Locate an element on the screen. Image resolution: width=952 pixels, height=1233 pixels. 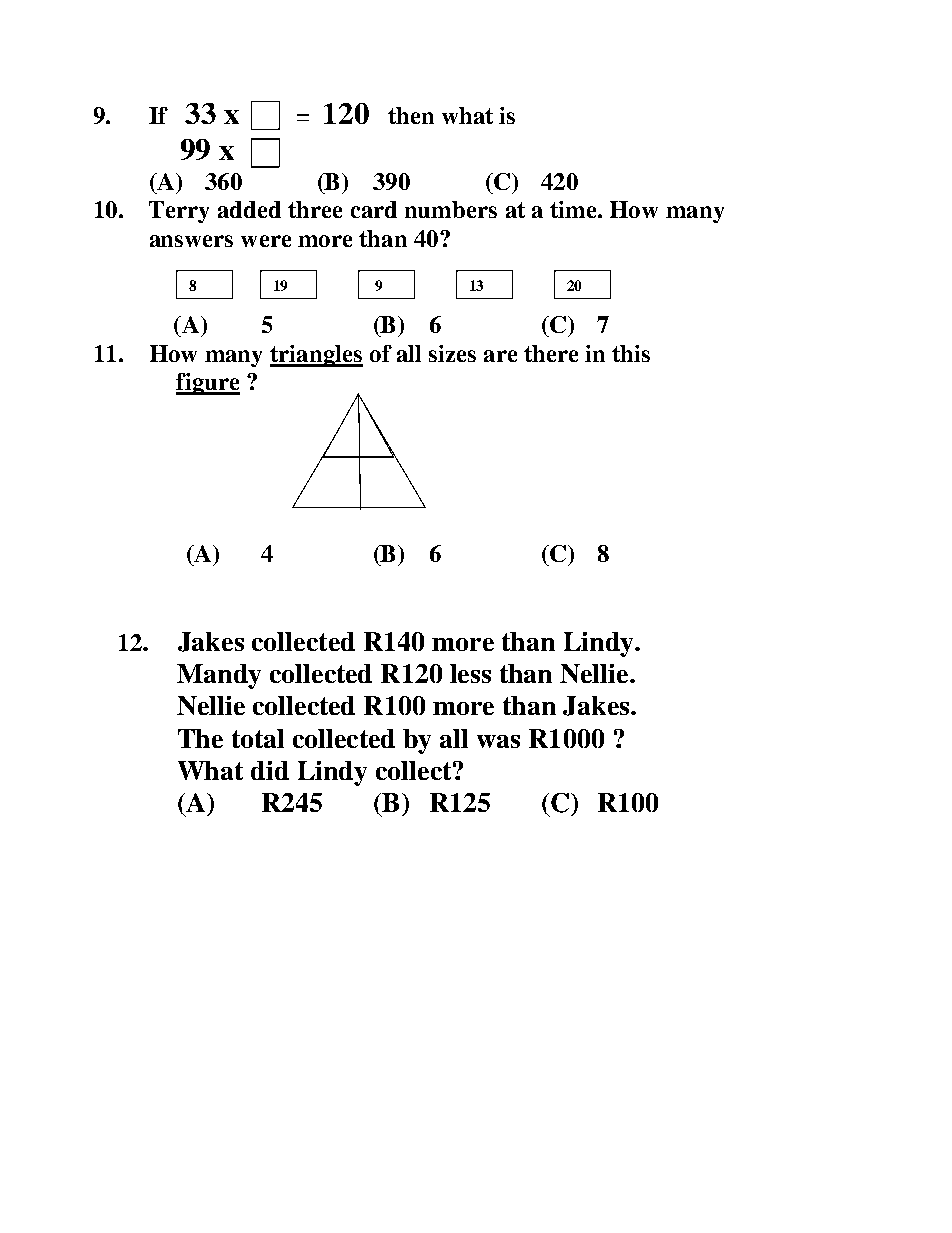
was is located at coordinates (498, 741).
